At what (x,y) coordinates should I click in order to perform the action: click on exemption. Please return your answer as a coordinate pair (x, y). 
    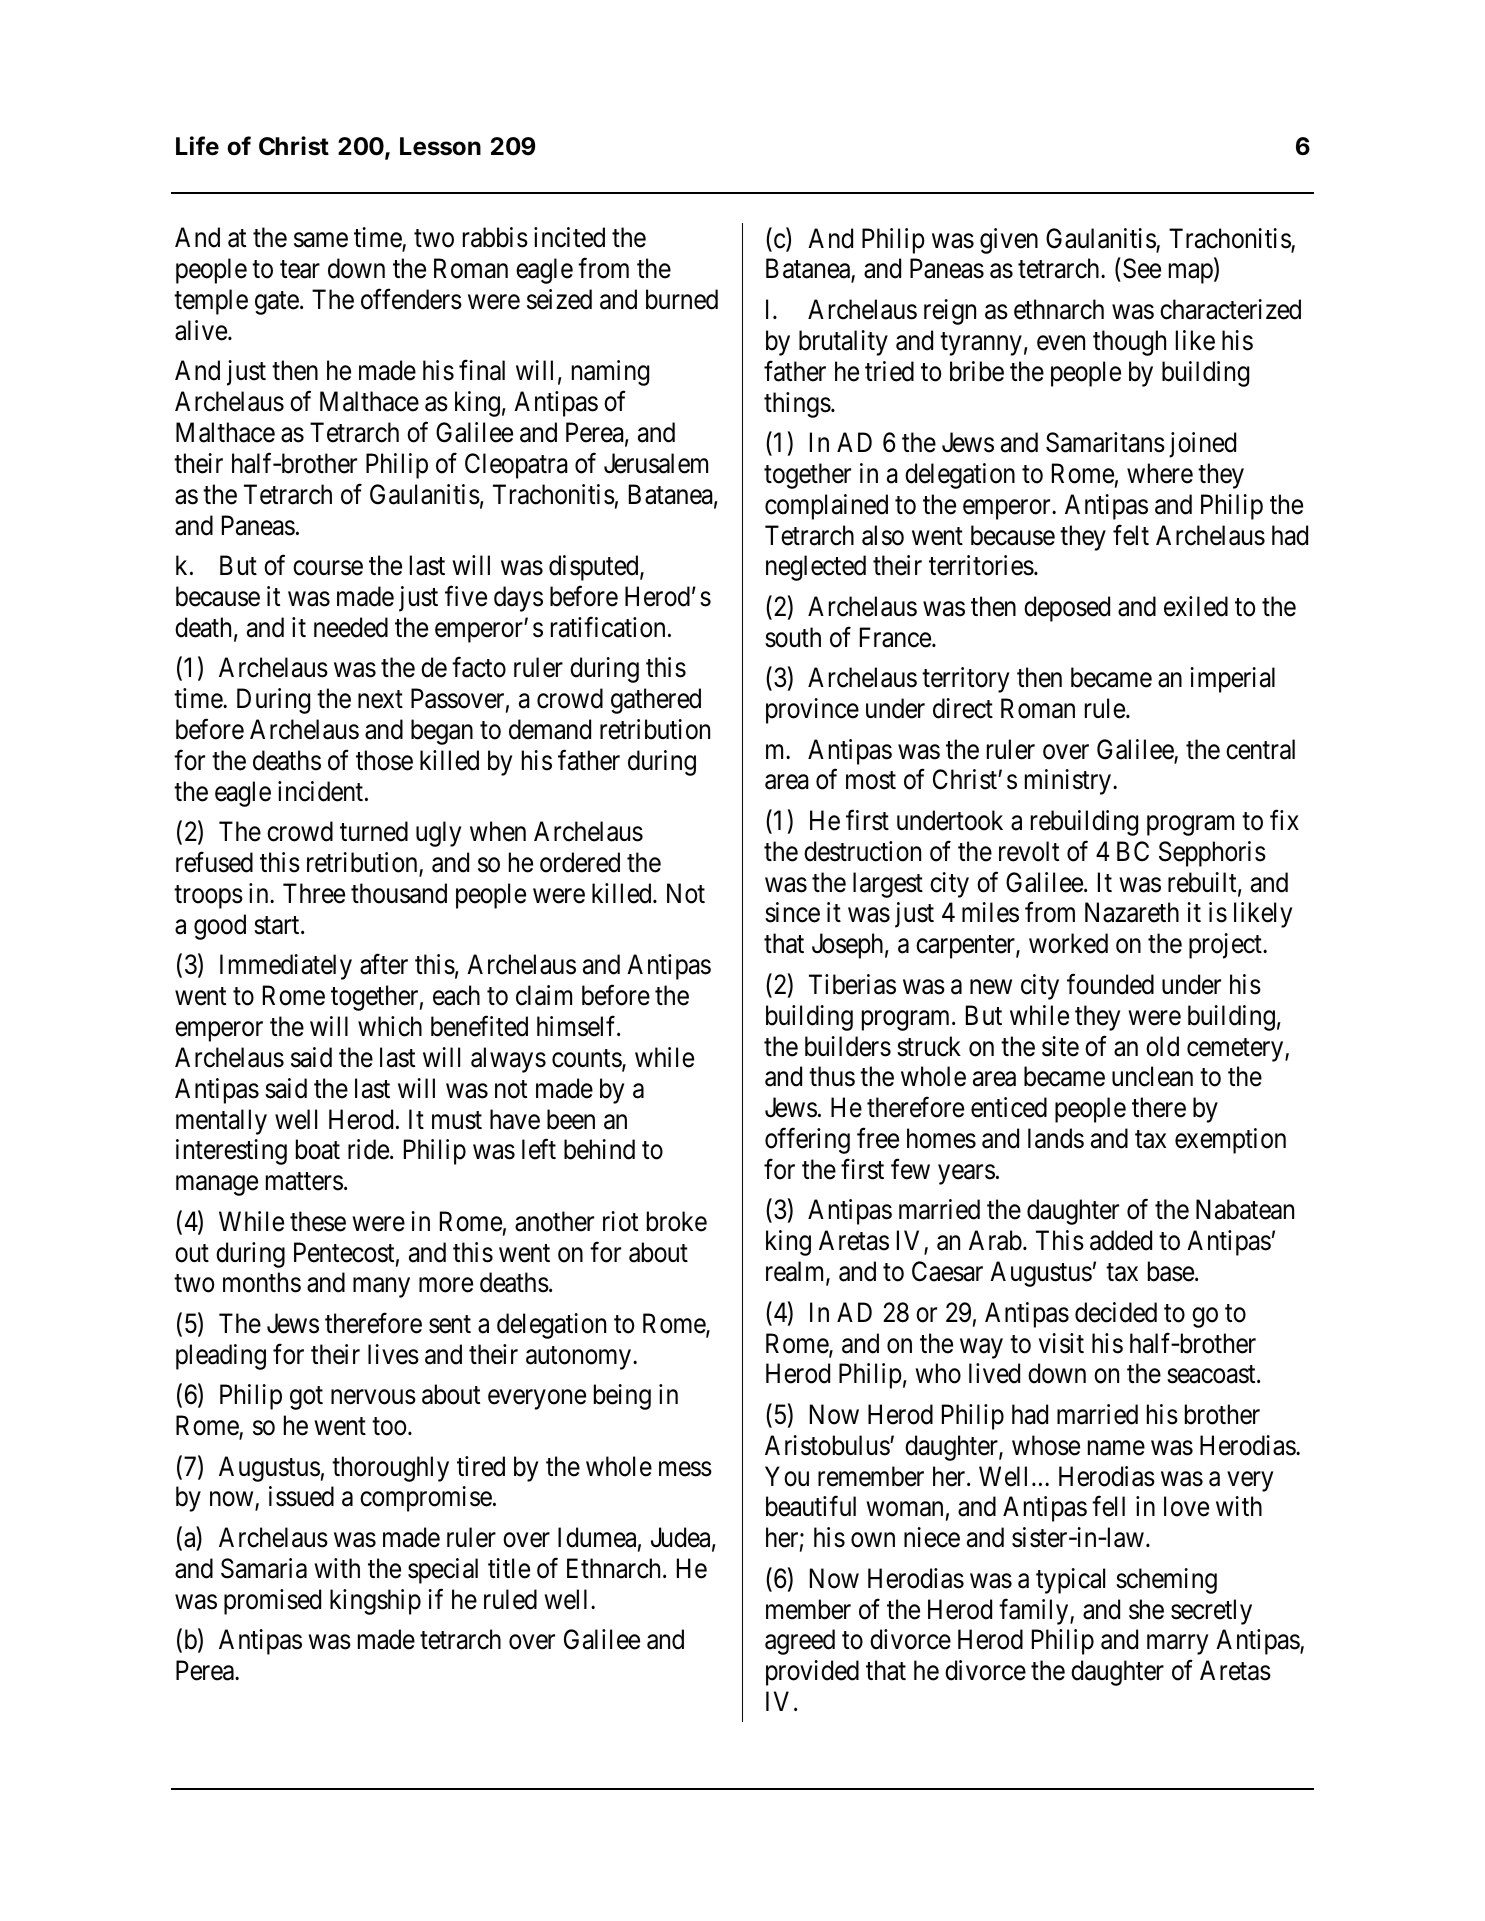
    Looking at the image, I should click on (1230, 1141).
